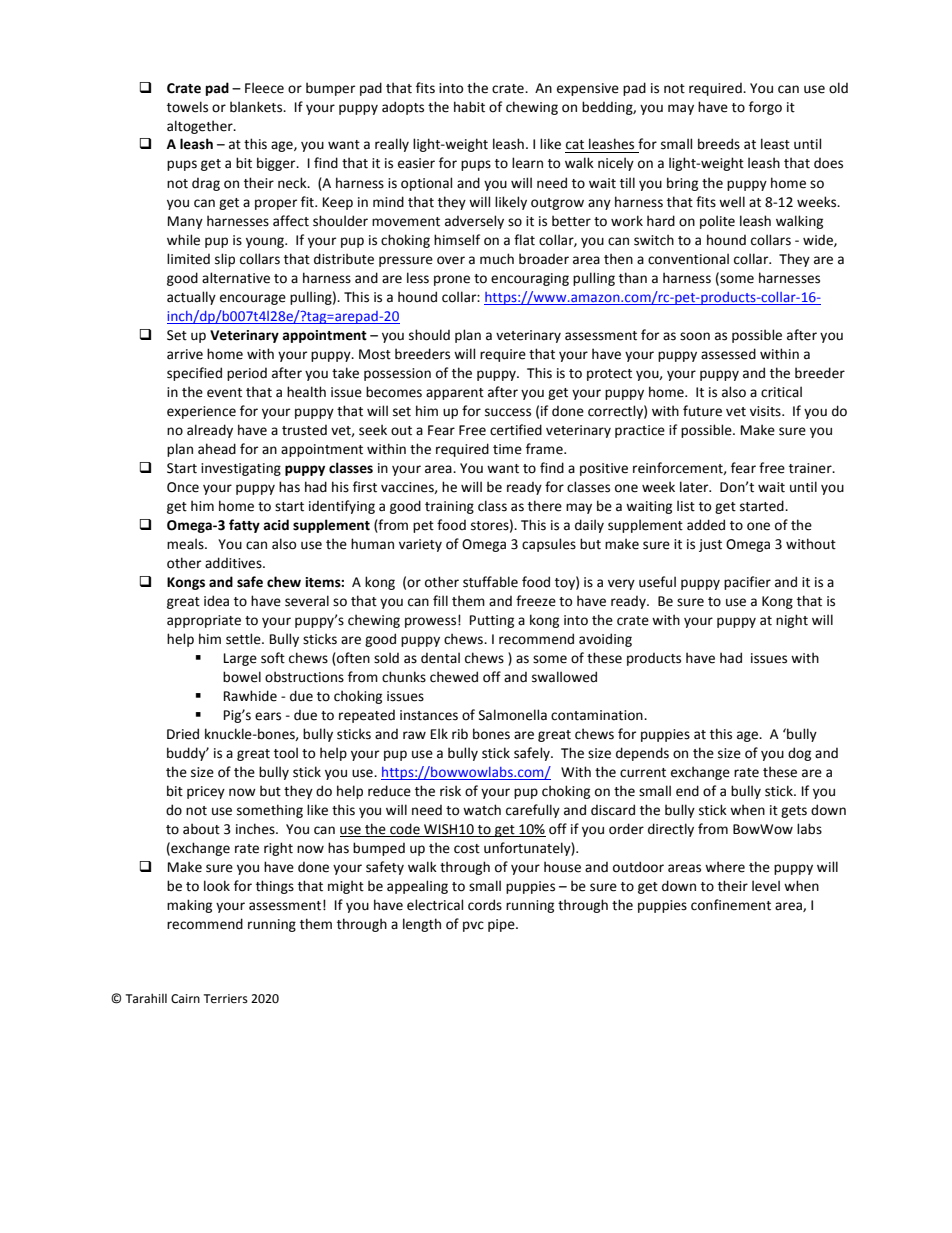  I want to click on Terriers, so click(226, 999).
